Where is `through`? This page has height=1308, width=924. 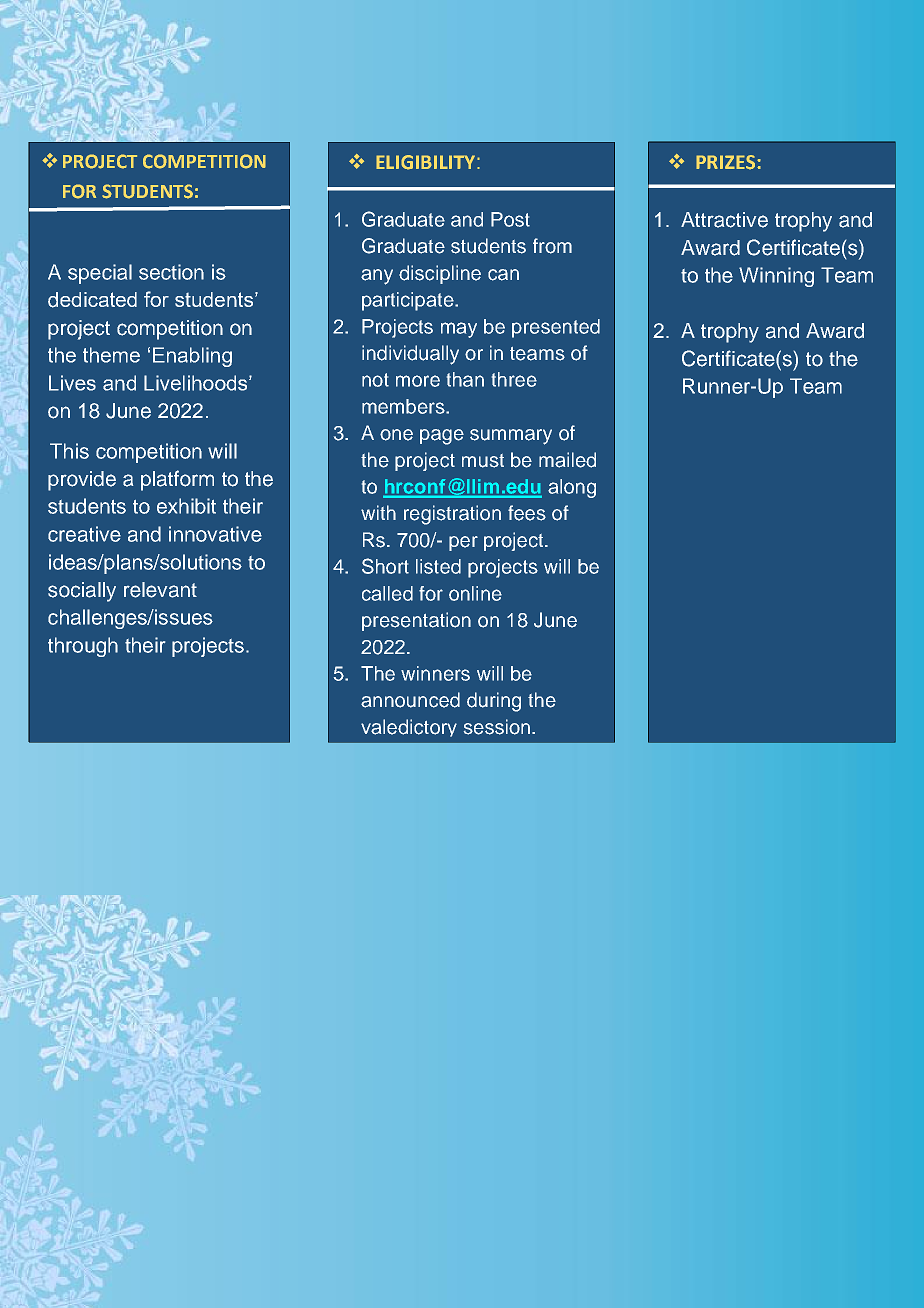
through is located at coordinates (83, 647).
